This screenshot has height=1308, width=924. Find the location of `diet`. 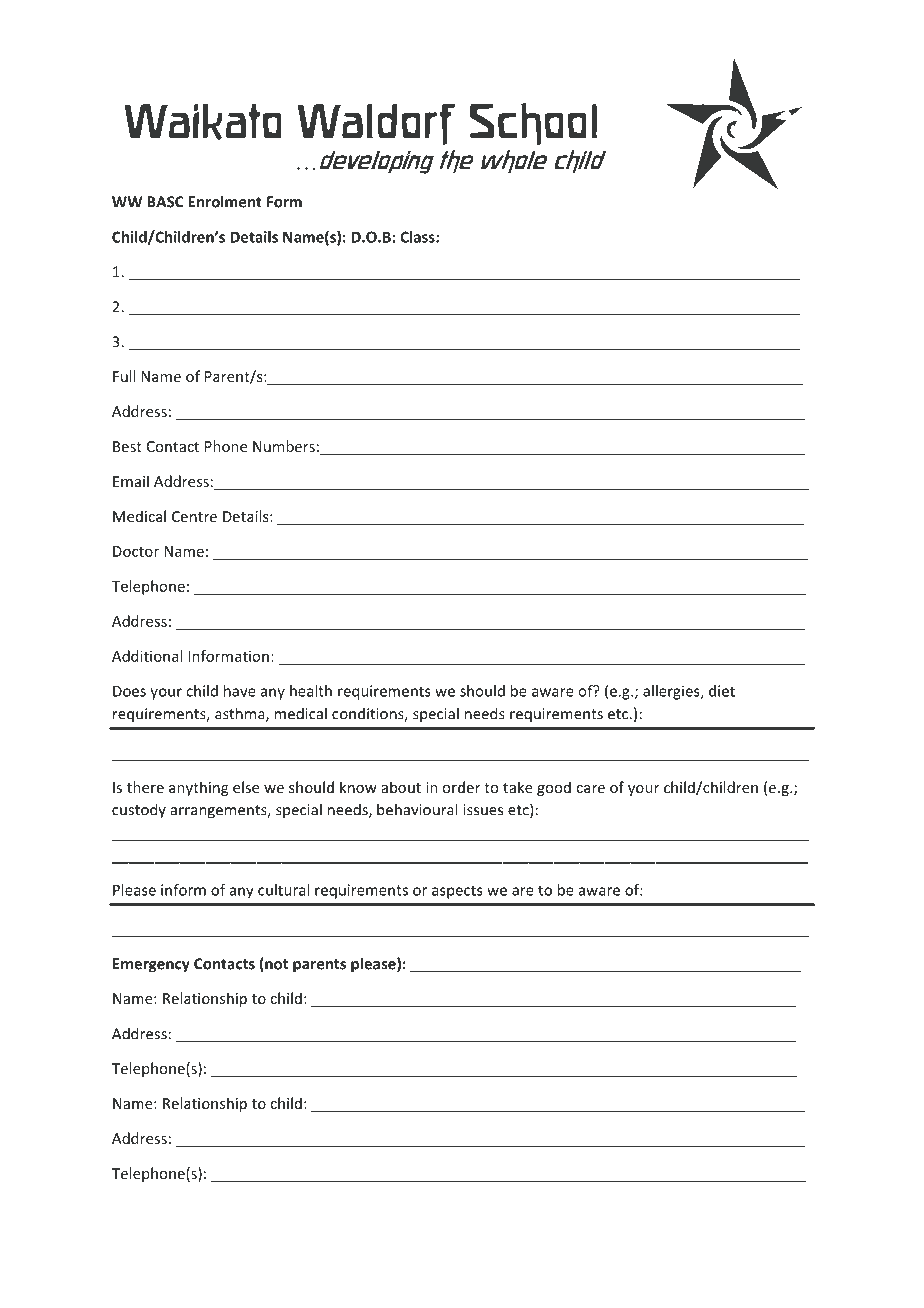

diet is located at coordinates (722, 691).
